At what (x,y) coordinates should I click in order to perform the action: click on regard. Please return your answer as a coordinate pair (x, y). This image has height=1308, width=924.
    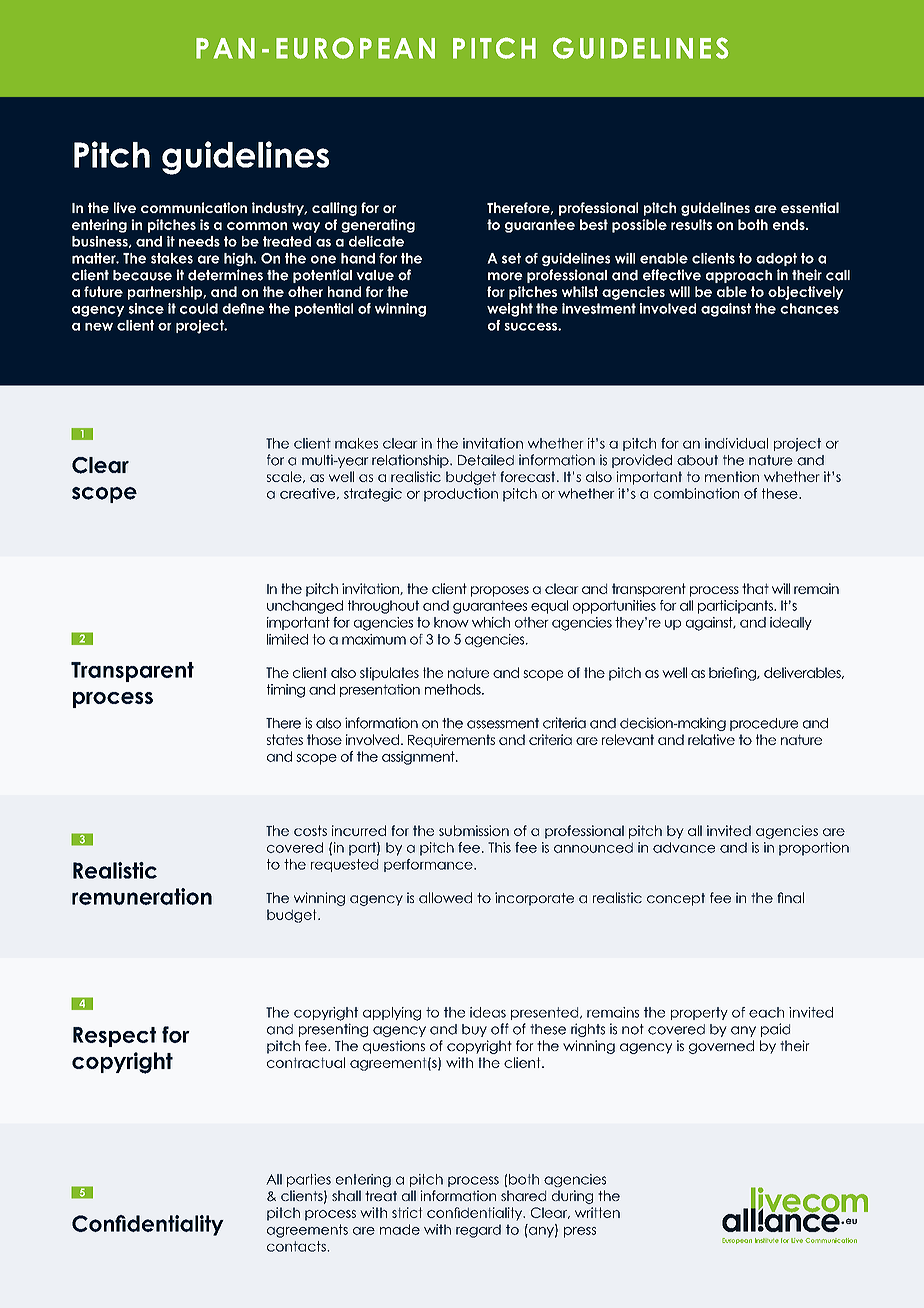
    Looking at the image, I should click on (478, 1231).
